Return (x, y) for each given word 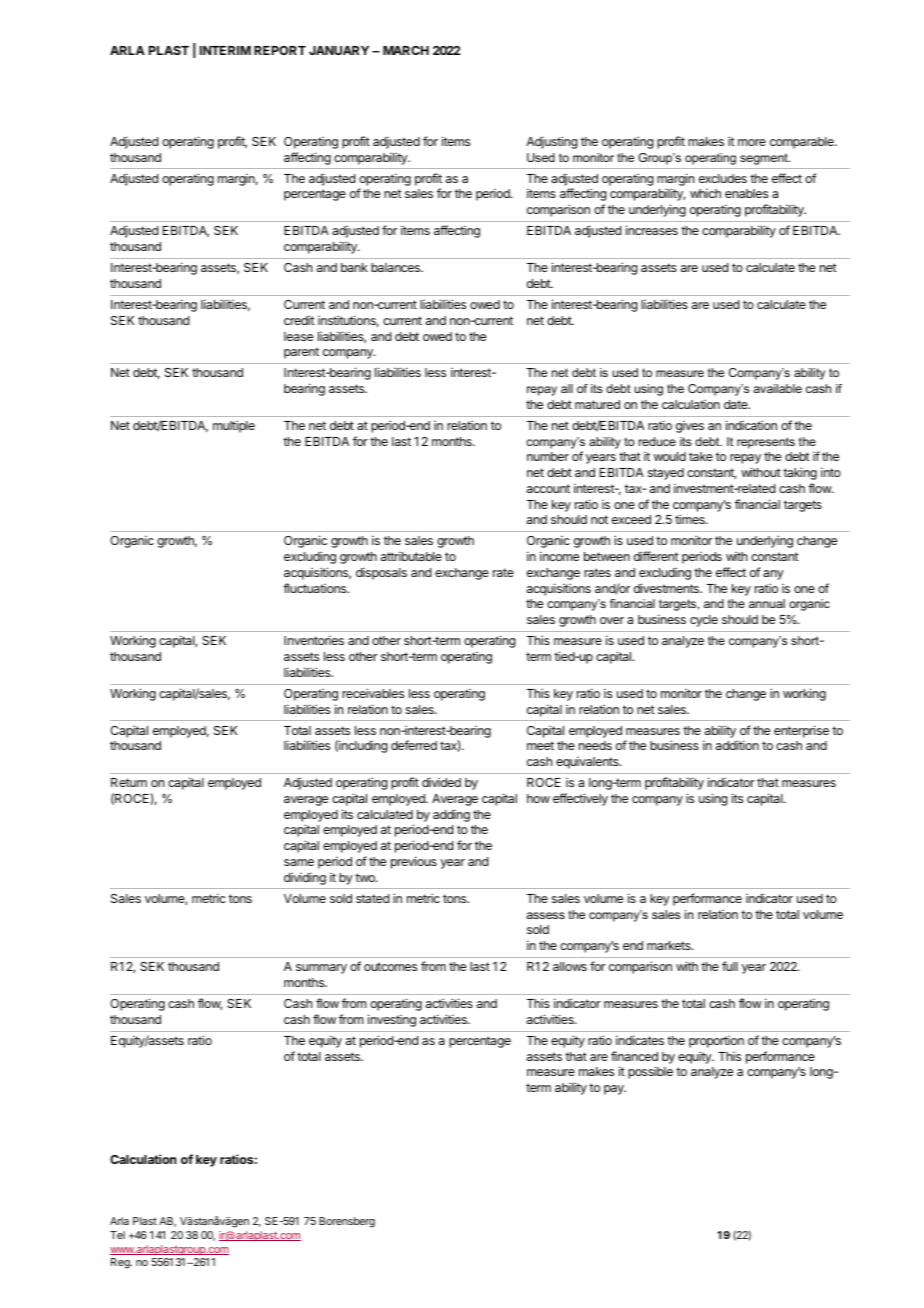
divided (441, 782)
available (777, 388)
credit (299, 320)
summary (321, 969)
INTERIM (225, 50)
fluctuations (316, 588)
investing (392, 1020)
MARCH (406, 50)
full (730, 966)
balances (396, 267)
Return (129, 782)
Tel (117, 1235)
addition (737, 745)
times (691, 519)
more (752, 142)
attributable (411, 556)
